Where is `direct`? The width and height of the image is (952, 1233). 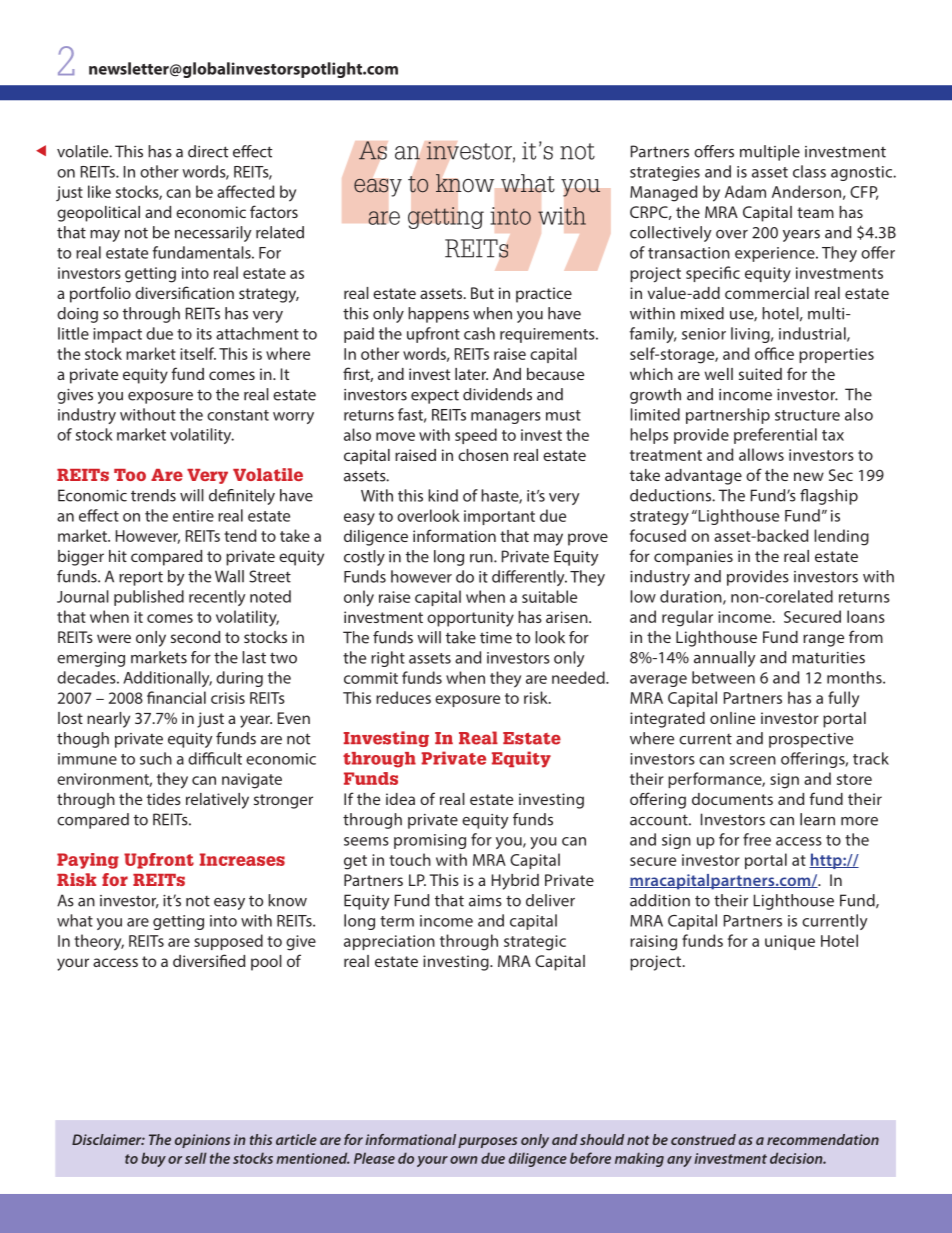 direct is located at coordinates (208, 151).
